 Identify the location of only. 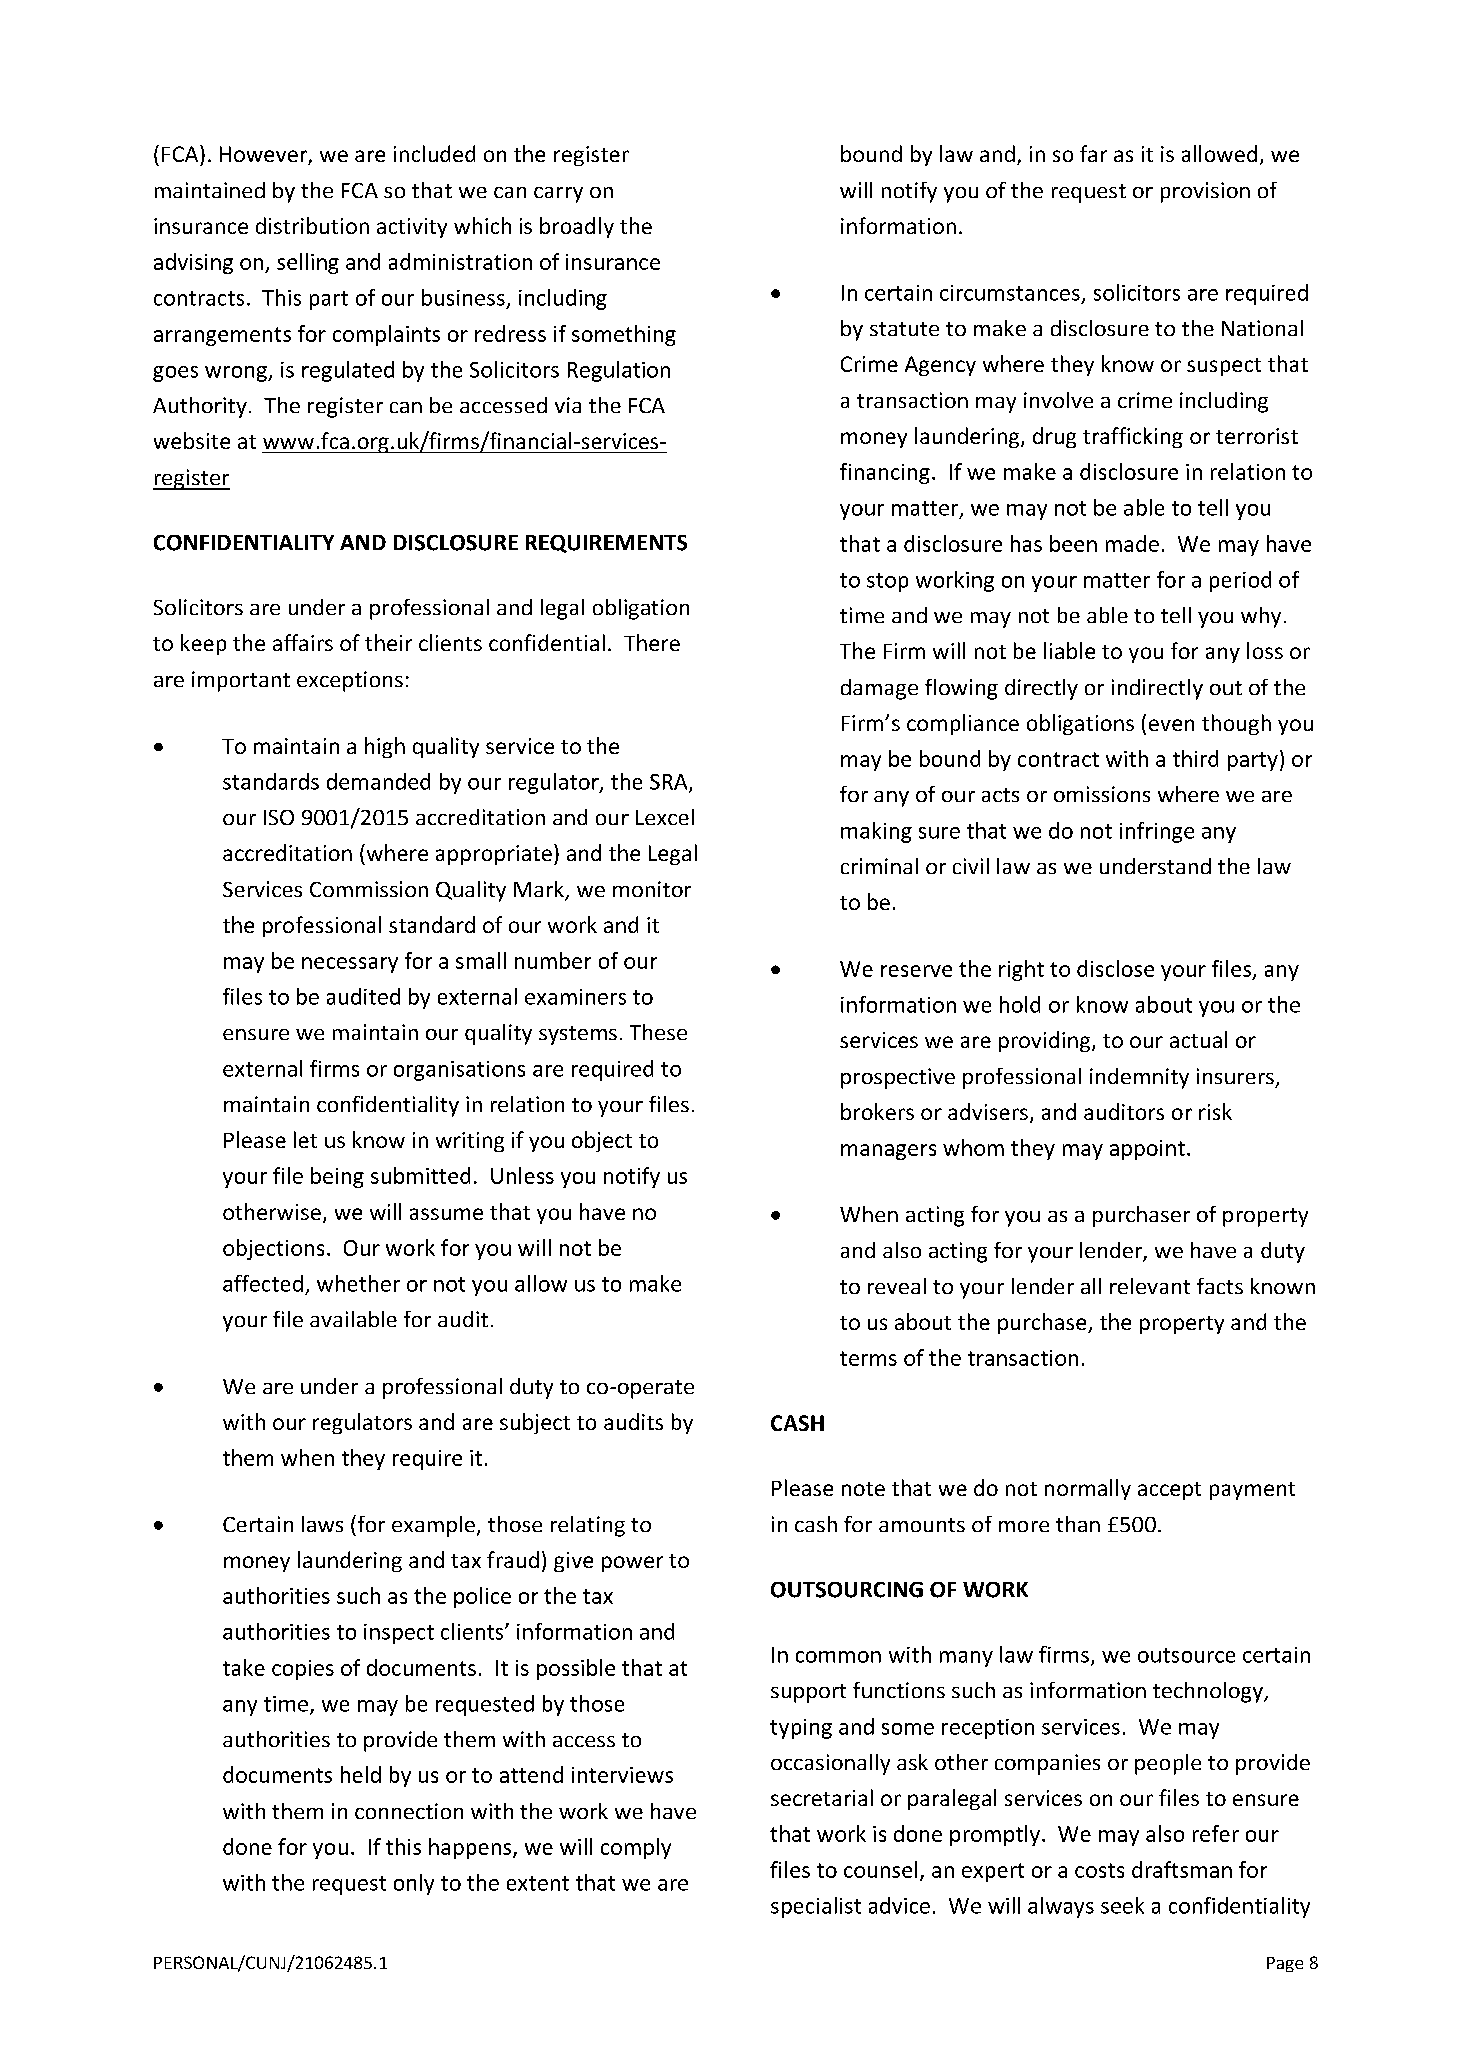
(414, 1884).
